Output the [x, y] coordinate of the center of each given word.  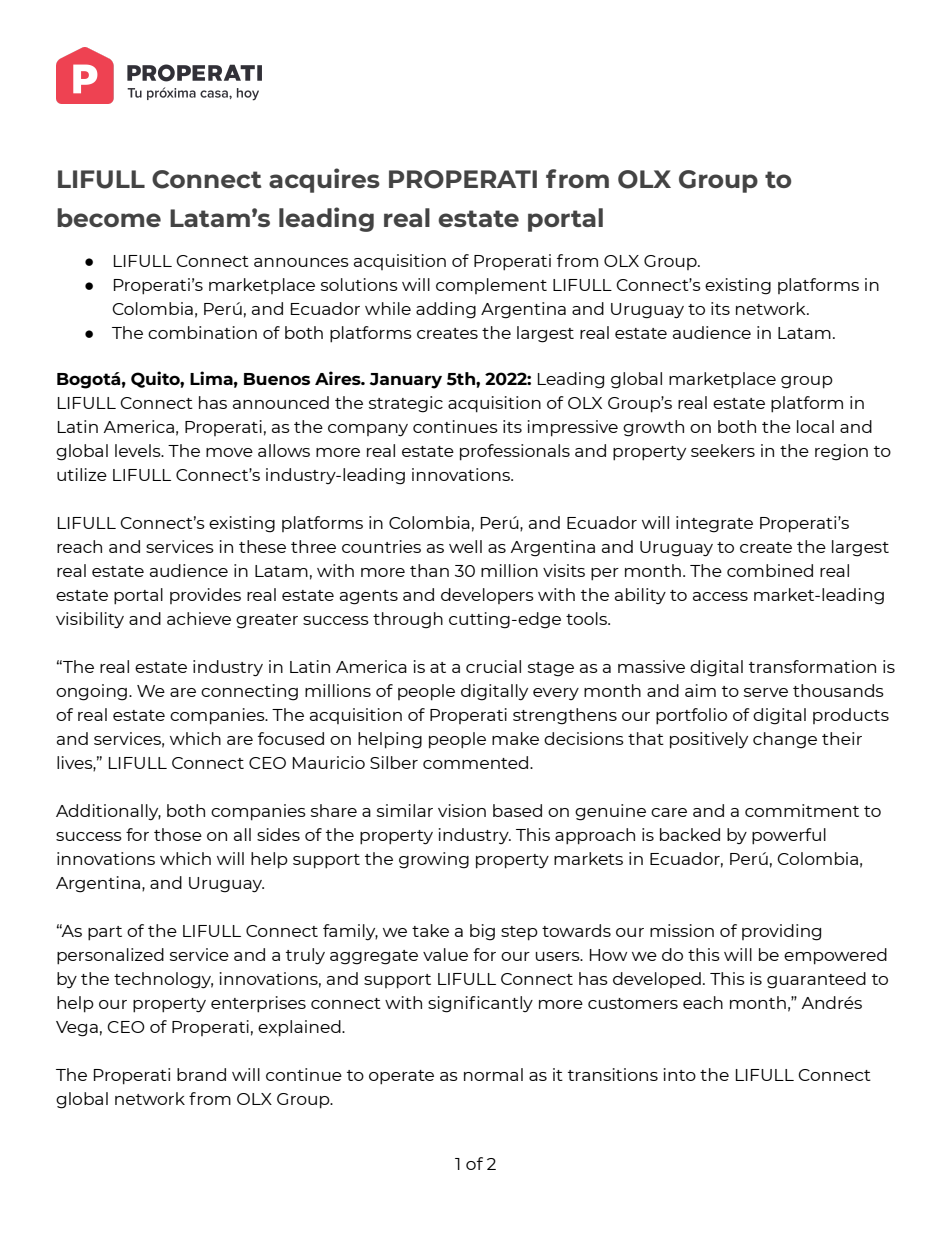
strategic [406, 404]
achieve [199, 618]
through [408, 620]
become [109, 217]
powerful [789, 836]
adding [446, 310]
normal [493, 1074]
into [680, 1074]
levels [139, 450]
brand [201, 1074]
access [720, 596]
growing [434, 860]
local [815, 426]
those [178, 834]
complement [491, 286]
